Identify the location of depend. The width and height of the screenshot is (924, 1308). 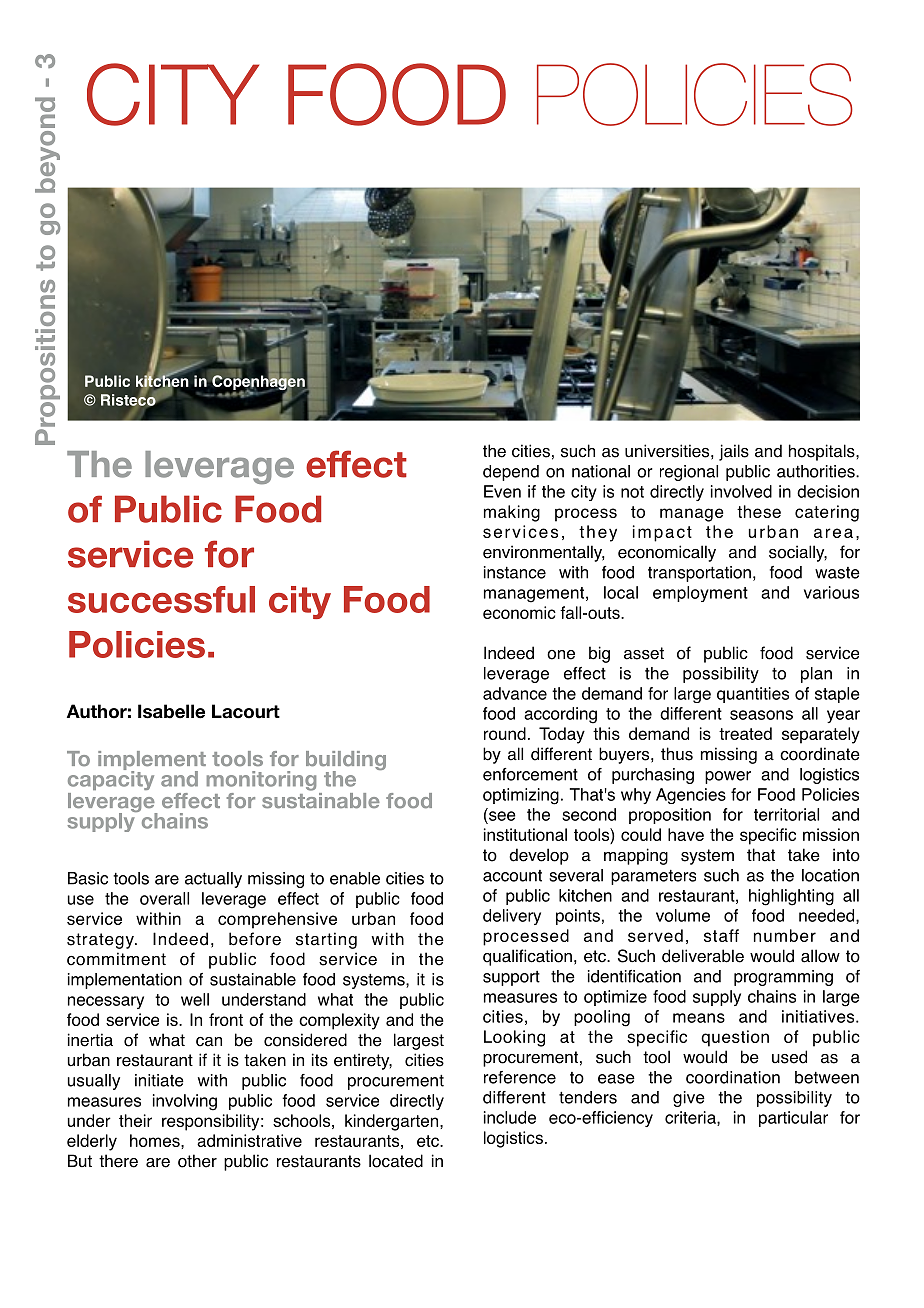
(511, 473).
